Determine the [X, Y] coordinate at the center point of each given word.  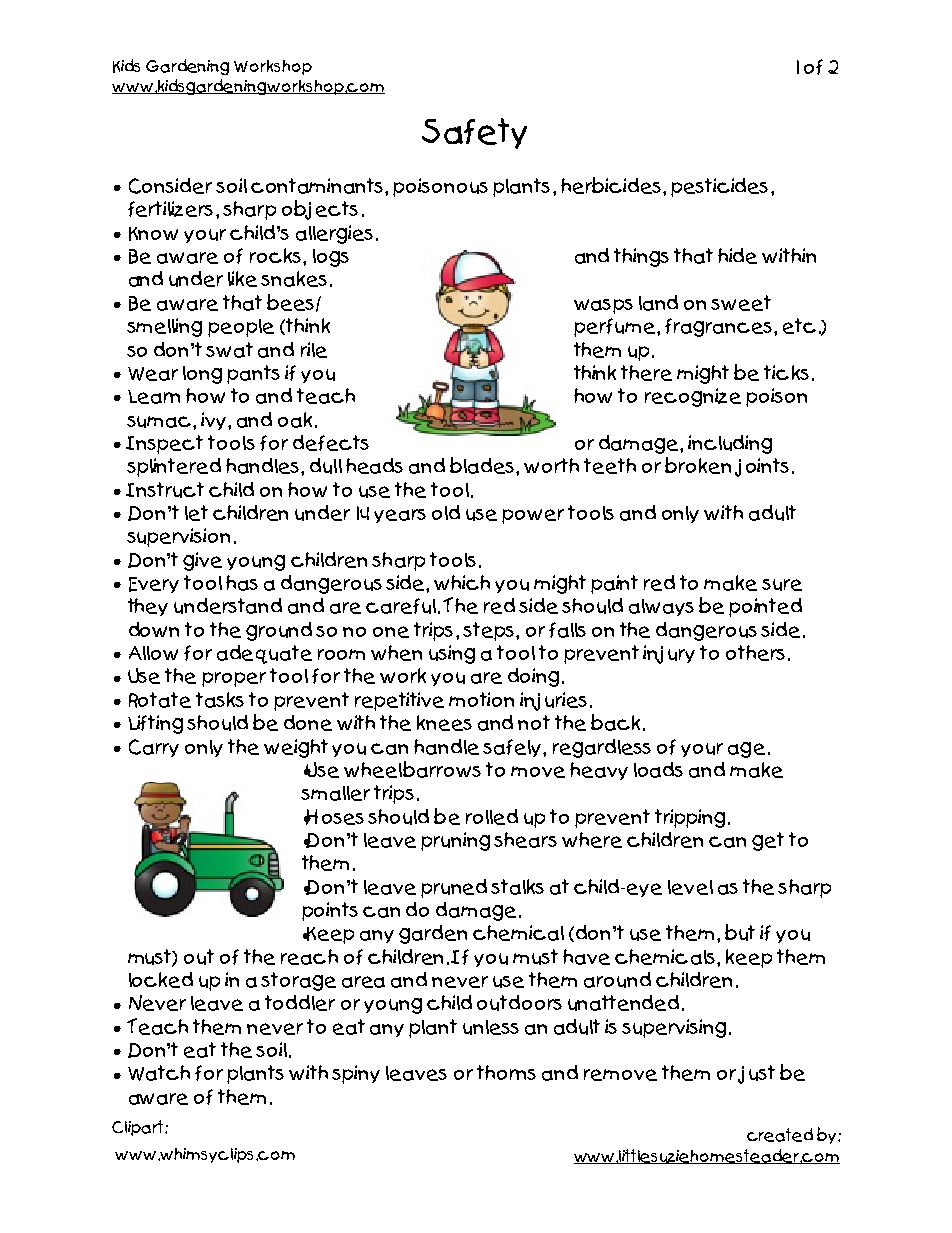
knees [444, 723]
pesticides [719, 187]
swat [229, 350]
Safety [474, 133]
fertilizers [170, 209]
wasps [603, 306]
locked [161, 980]
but [740, 932]
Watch [159, 1073]
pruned [454, 888]
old [446, 512]
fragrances [718, 327]
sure [782, 585]
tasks [220, 700]
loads [658, 770]
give [202, 561]
